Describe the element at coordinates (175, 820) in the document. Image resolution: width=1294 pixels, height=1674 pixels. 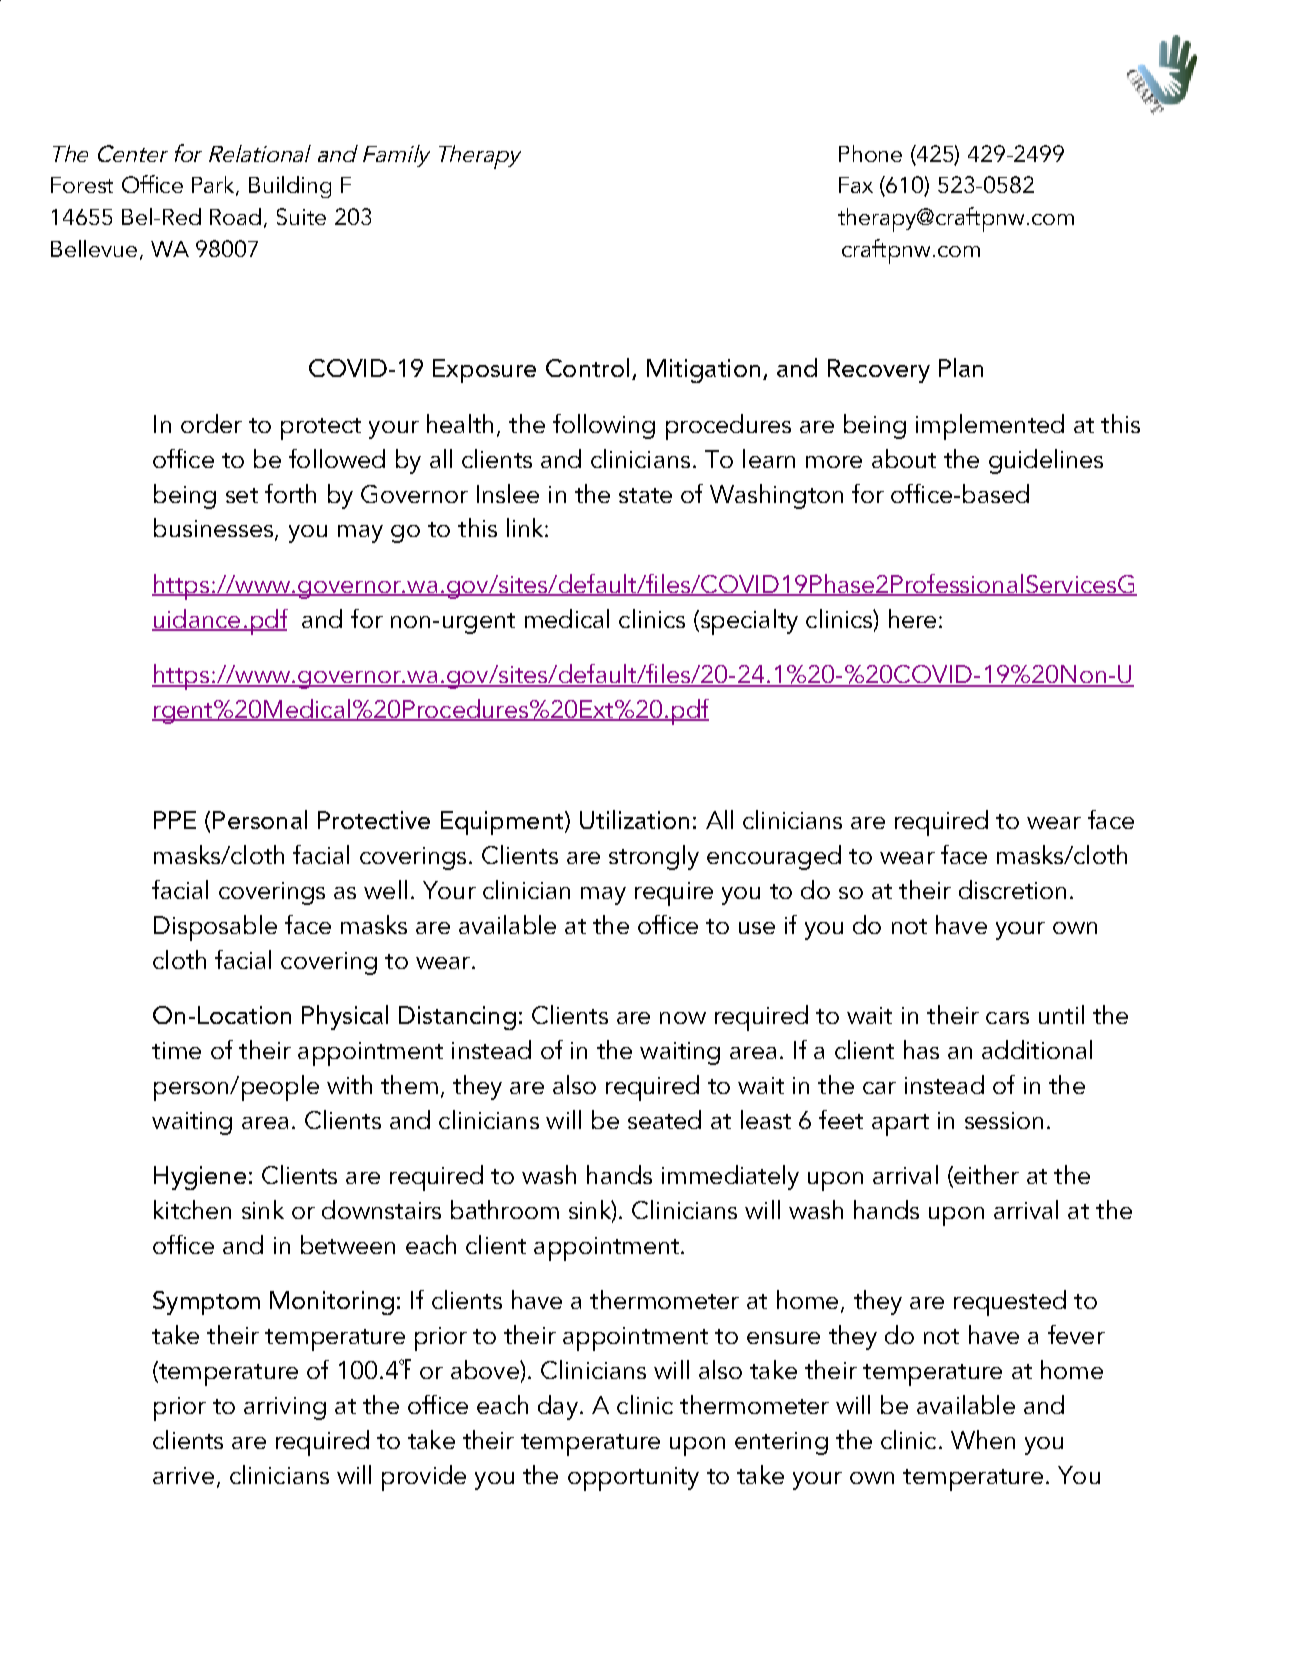
I see `PPE` at that location.
